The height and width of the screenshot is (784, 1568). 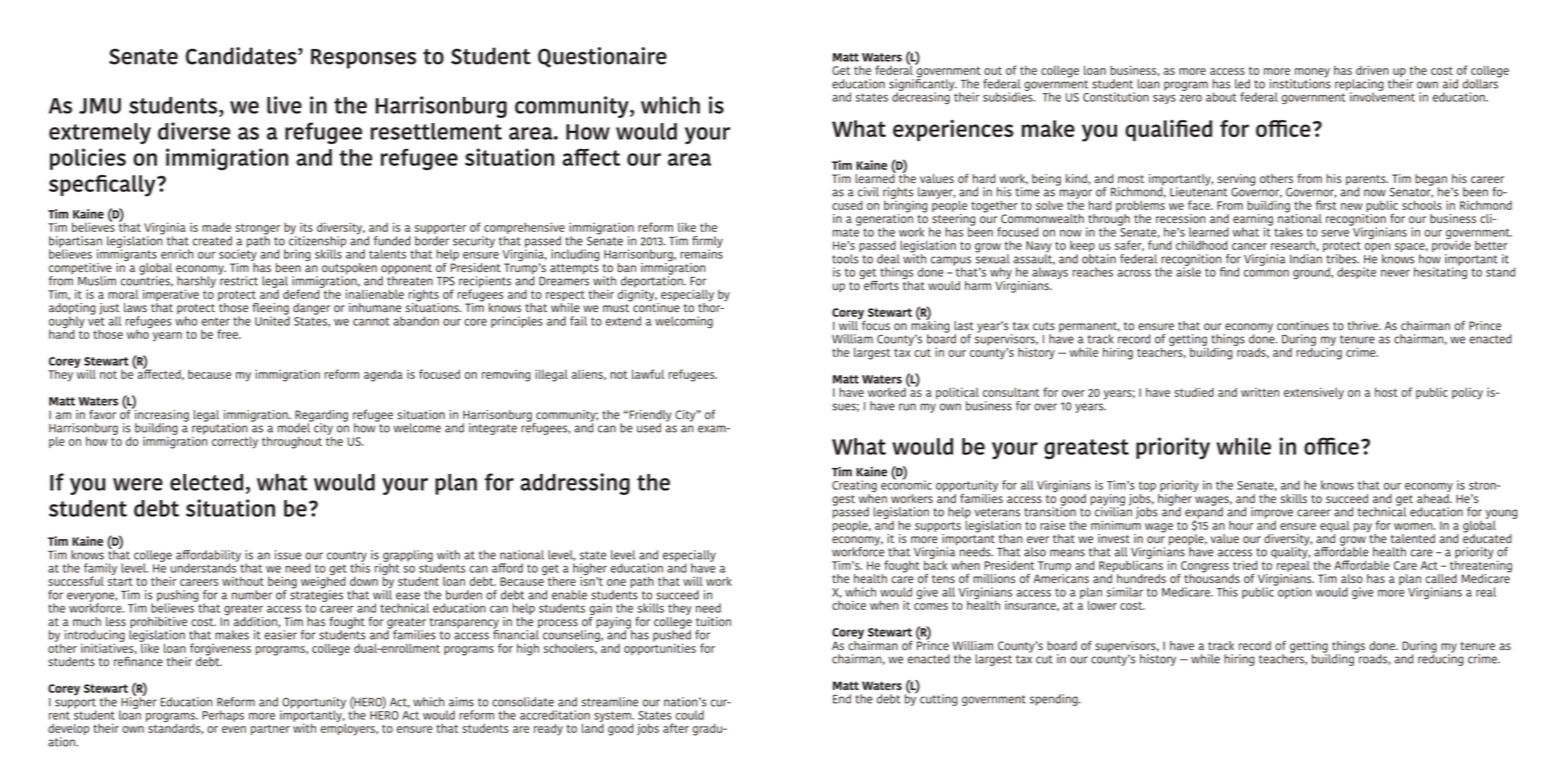 What do you see at coordinates (223, 716) in the screenshot?
I see `Perhaps` at bounding box center [223, 716].
